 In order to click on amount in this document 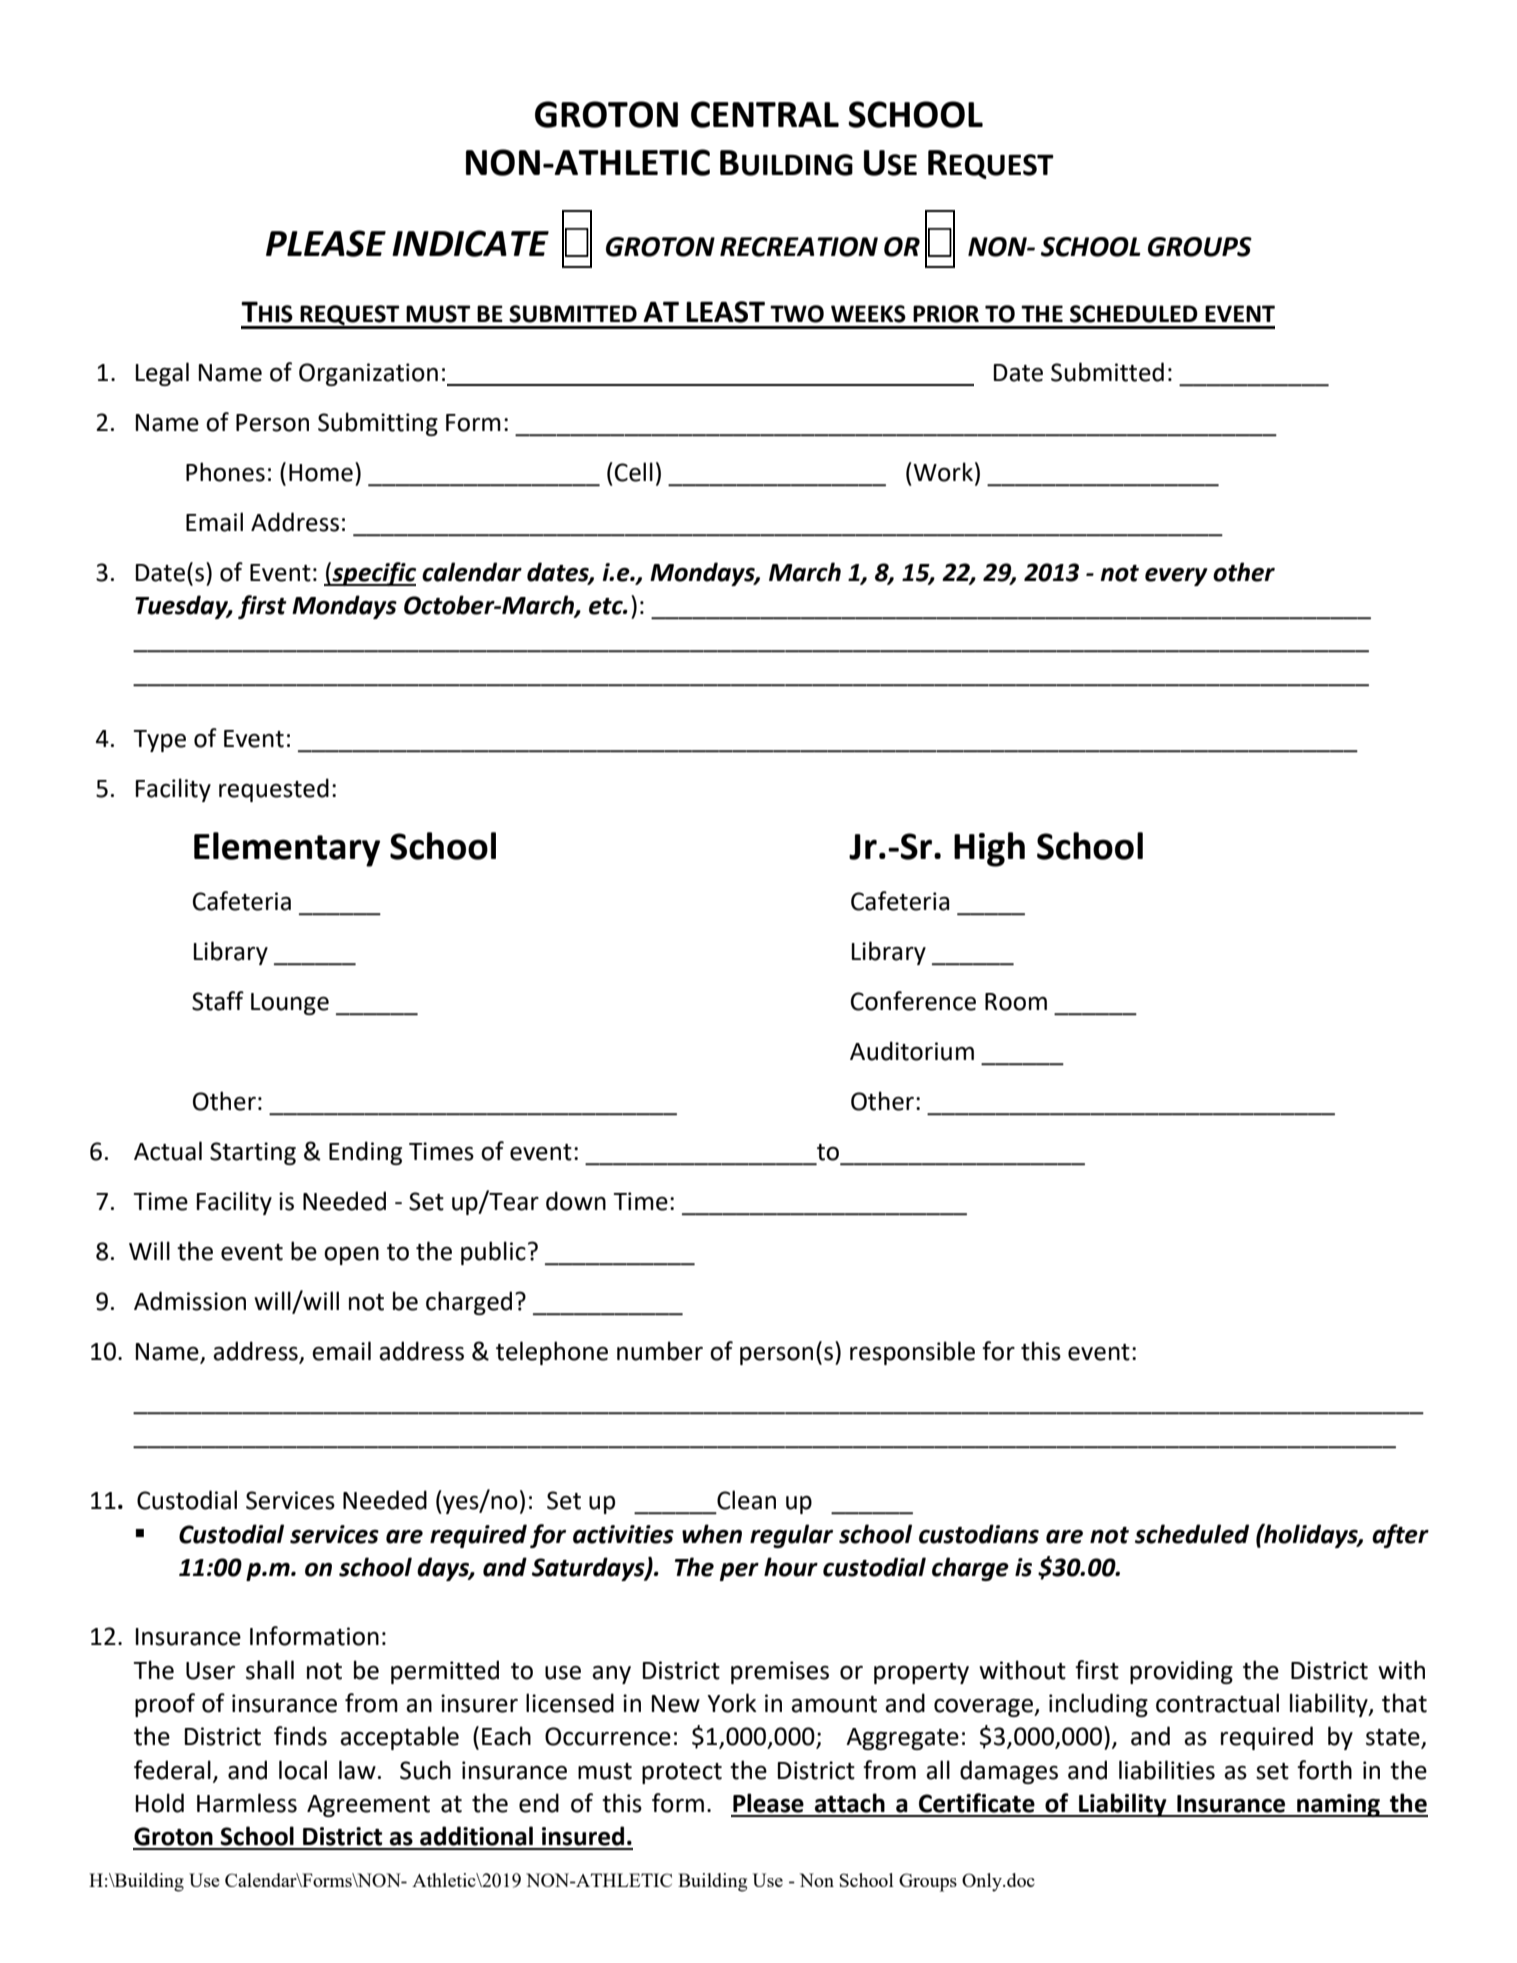, I will do `click(834, 1704)`.
